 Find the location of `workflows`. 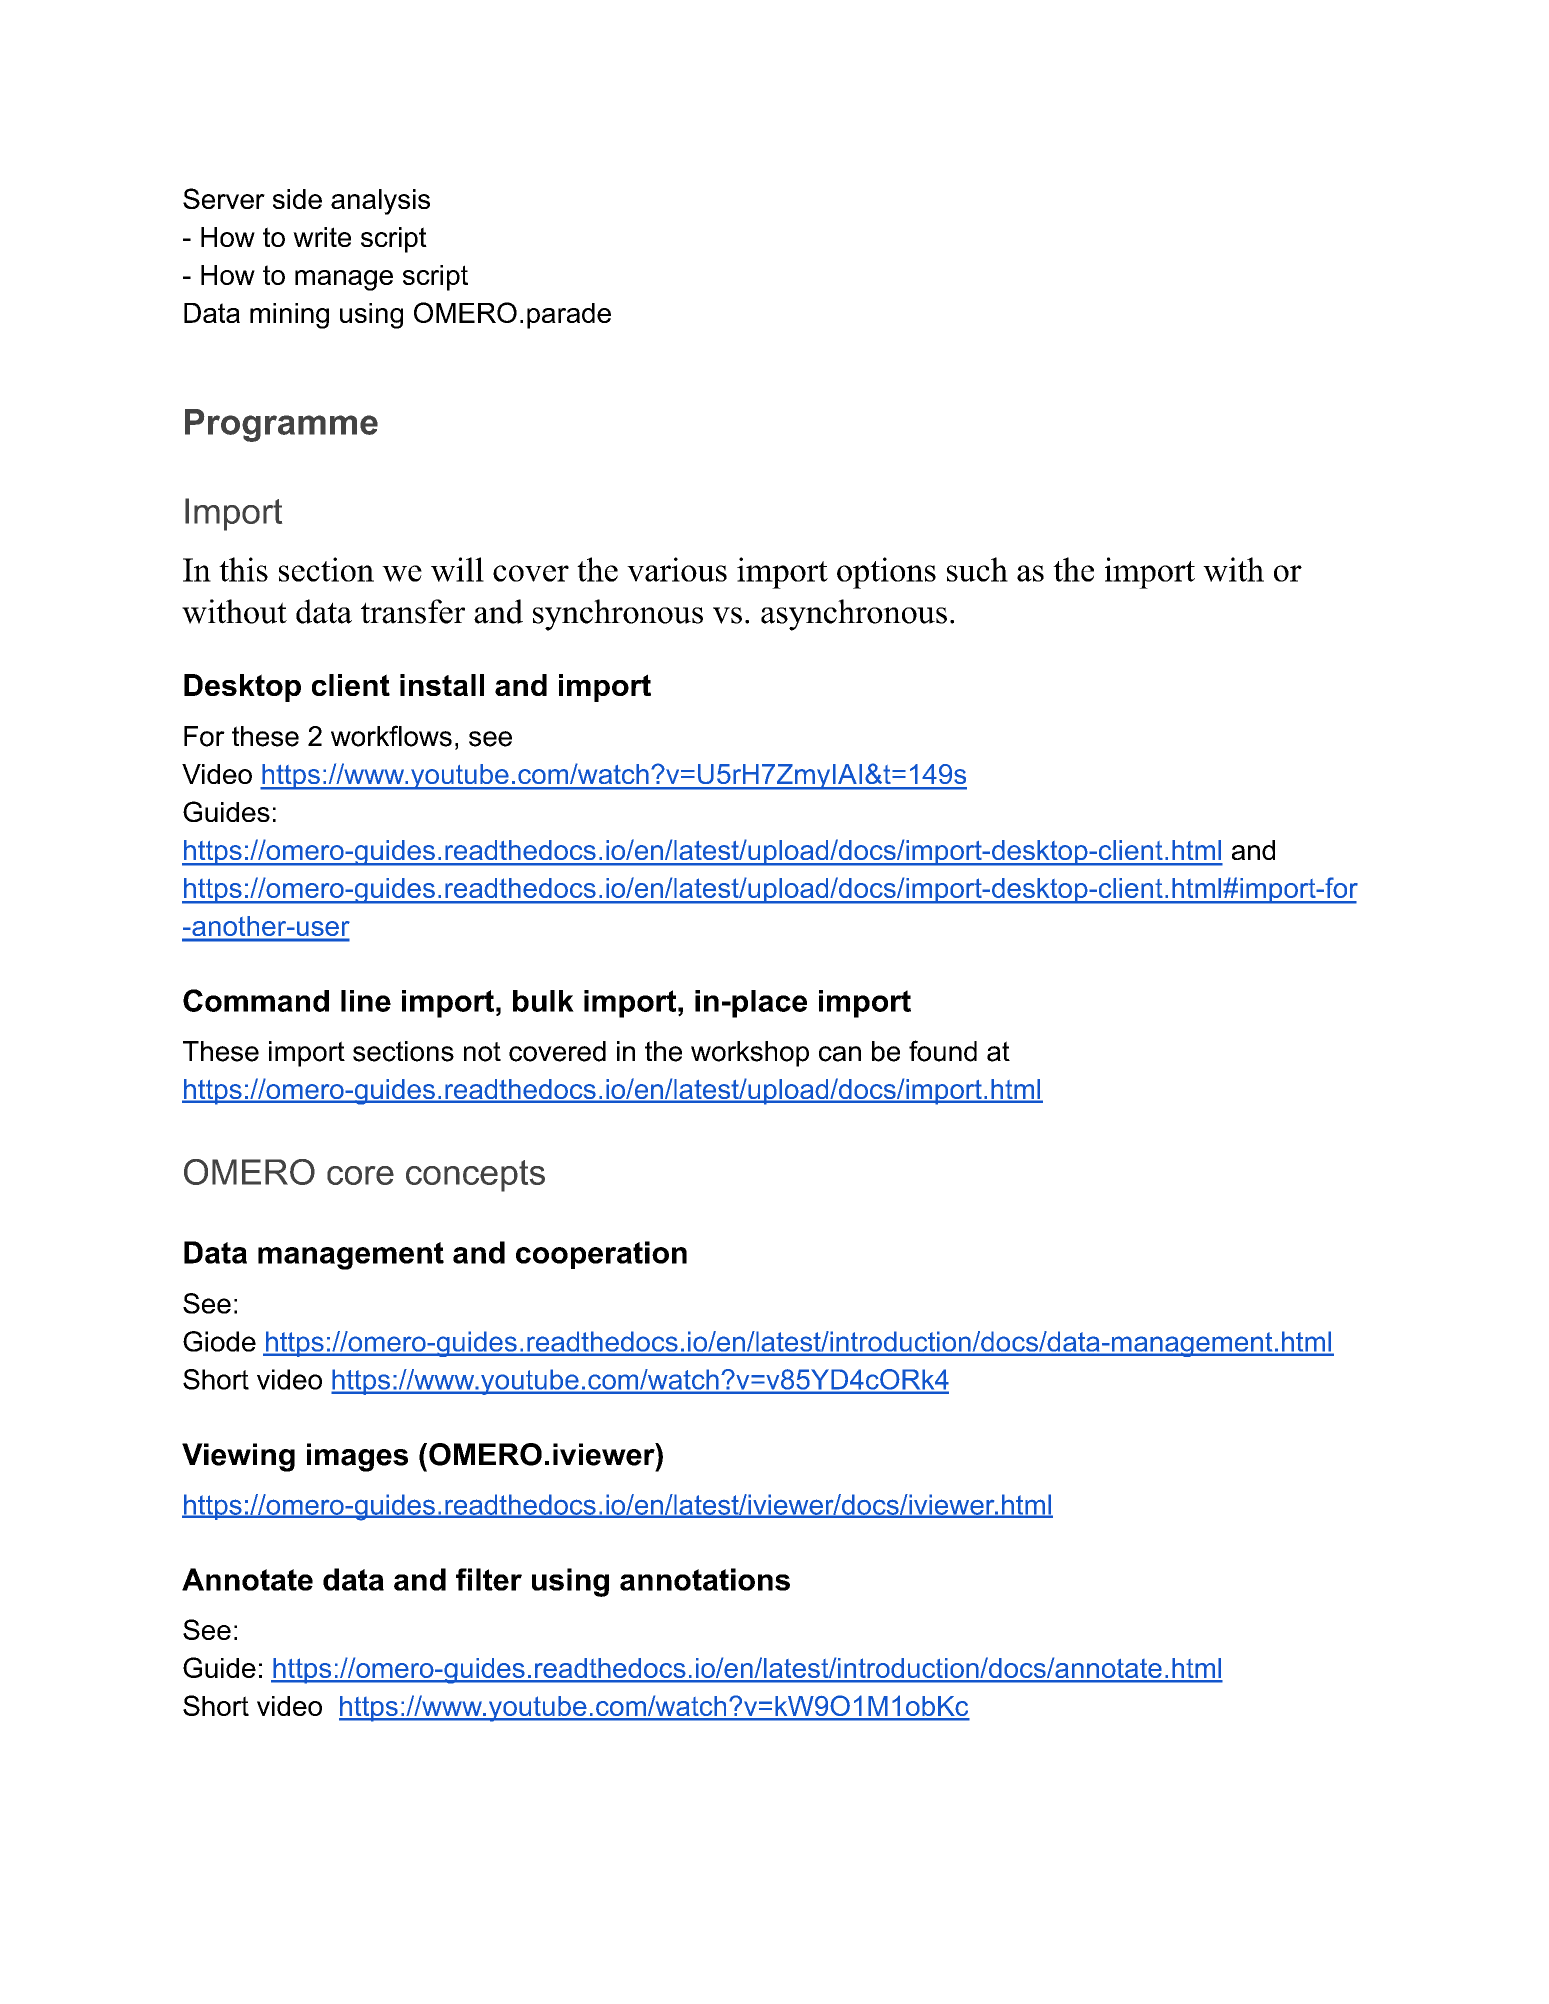

workflows is located at coordinates (391, 736).
